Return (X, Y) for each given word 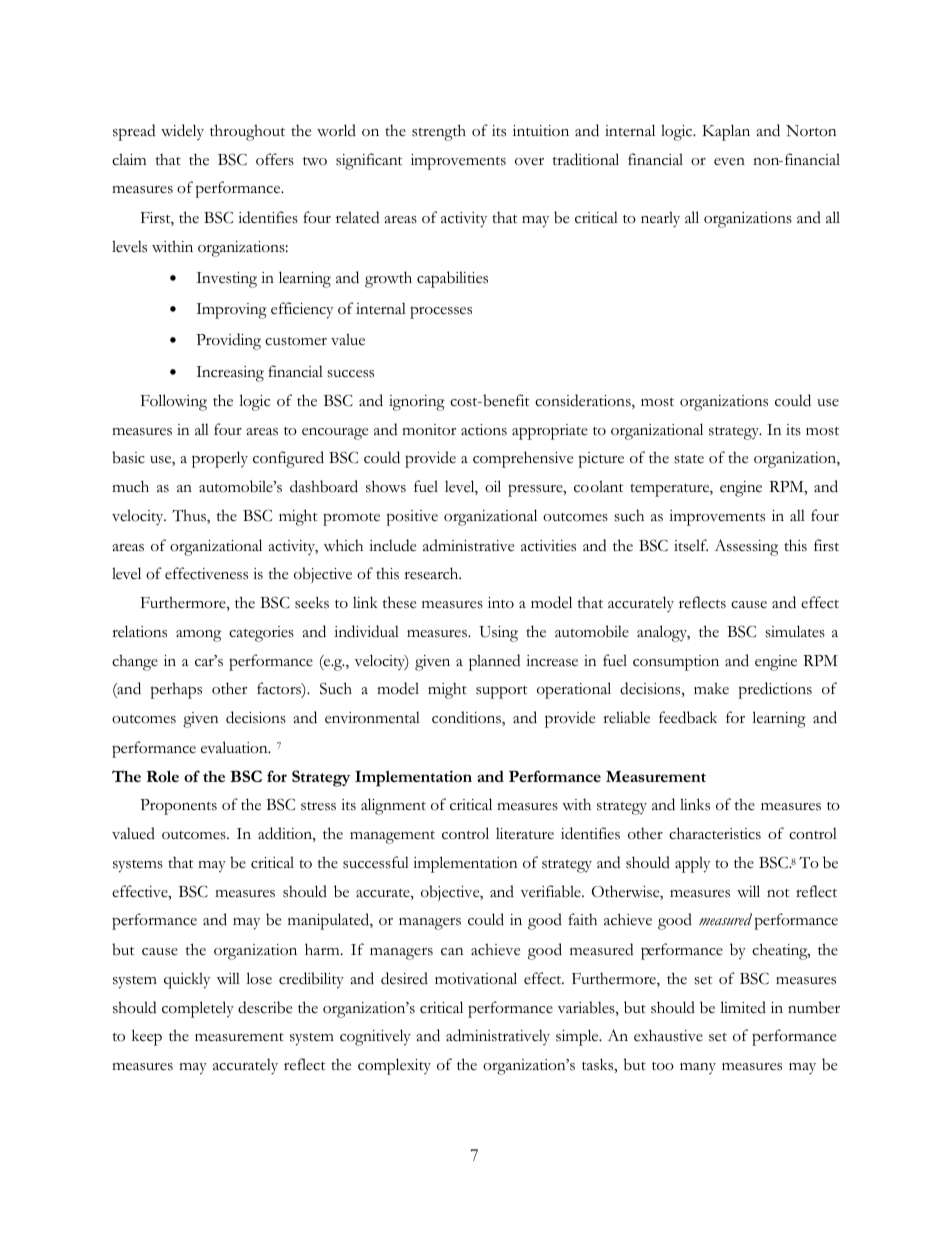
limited (743, 1007)
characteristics (715, 833)
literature (525, 833)
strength (439, 132)
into (501, 603)
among (198, 636)
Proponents (178, 807)
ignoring (417, 403)
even (729, 162)
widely (182, 132)
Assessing (746, 547)
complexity (394, 1066)
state (689, 459)
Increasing (230, 374)
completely (198, 1009)
